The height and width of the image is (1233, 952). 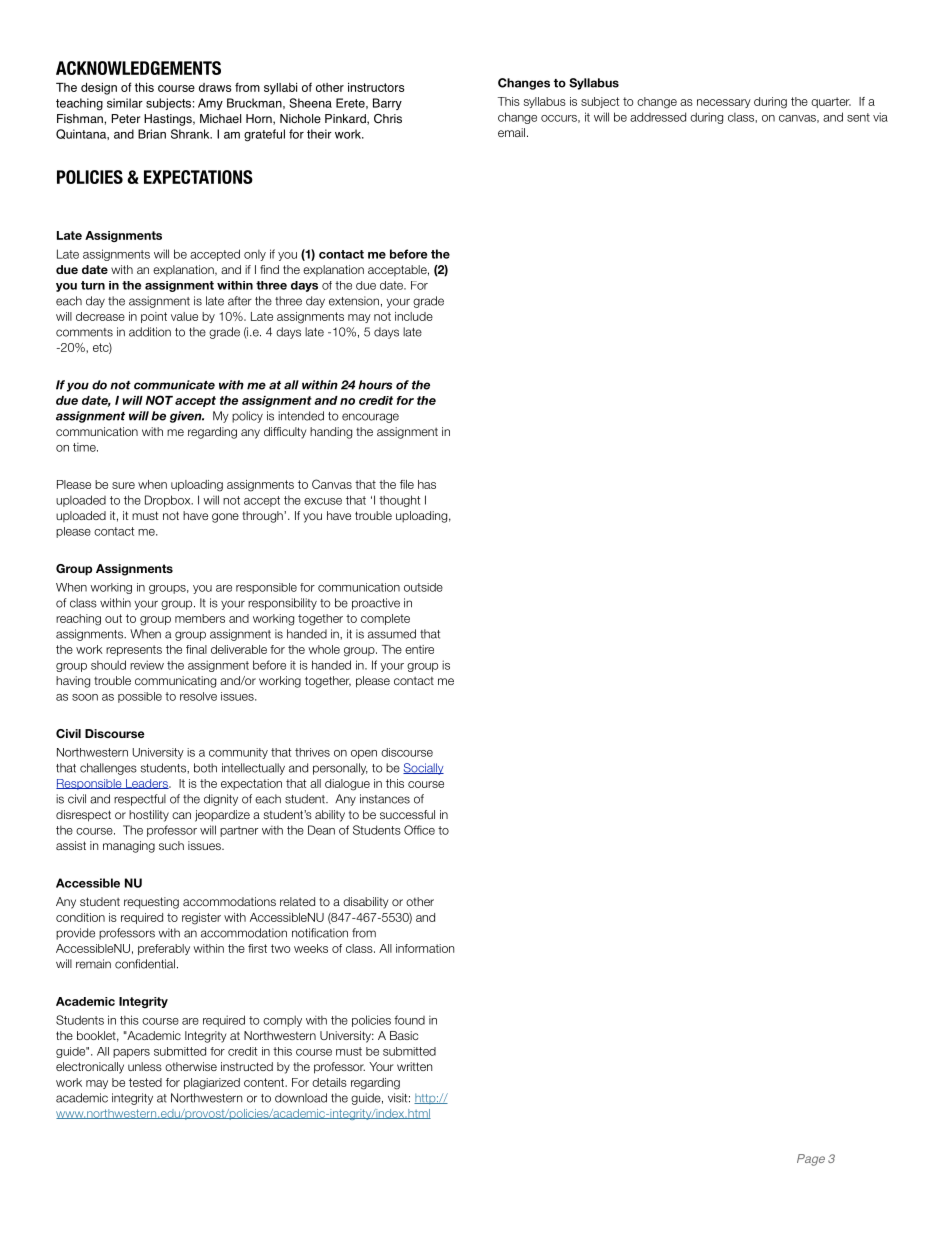 I want to click on email, so click(x=511, y=132).
